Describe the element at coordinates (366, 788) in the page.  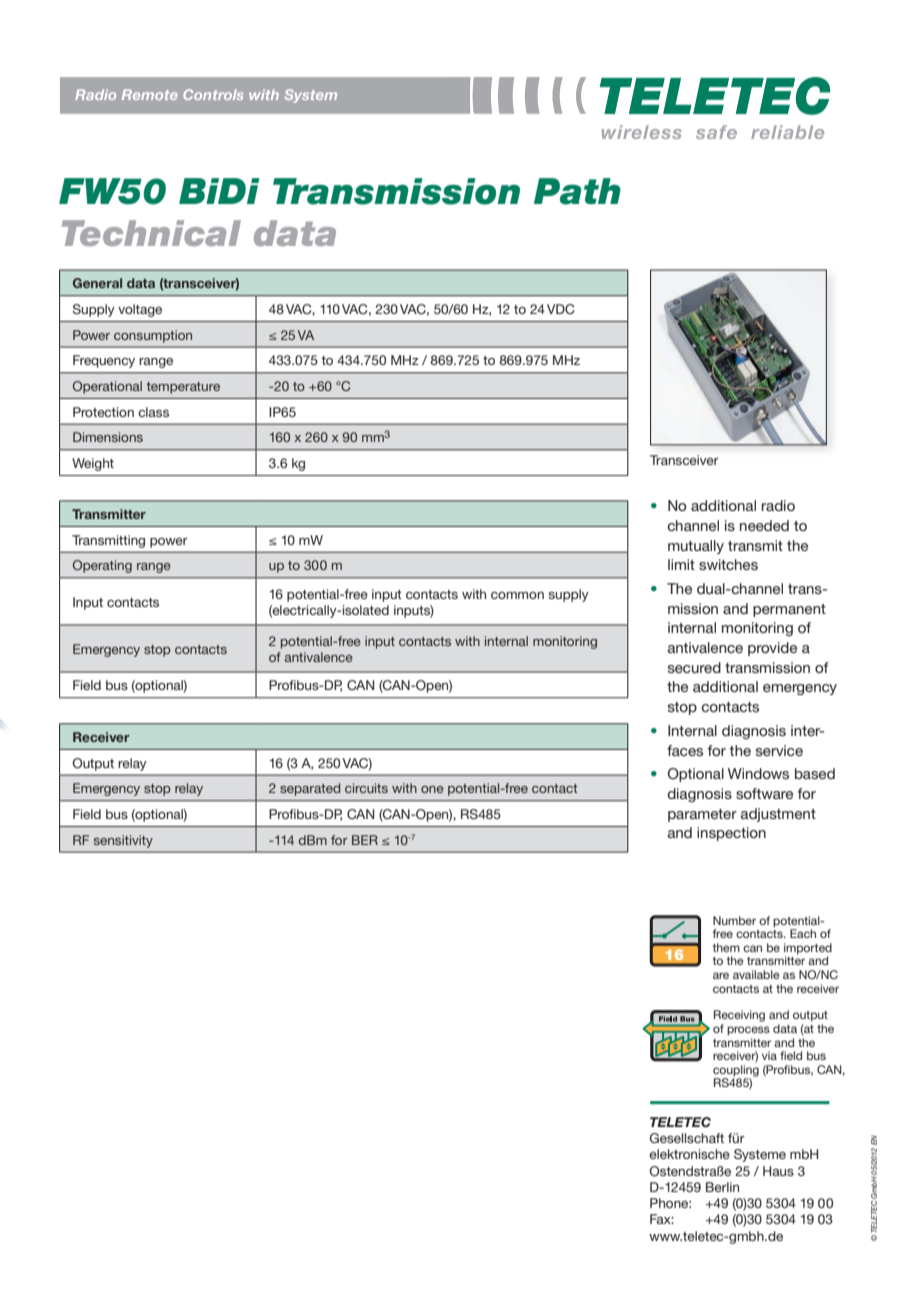
I see `circuits` at that location.
